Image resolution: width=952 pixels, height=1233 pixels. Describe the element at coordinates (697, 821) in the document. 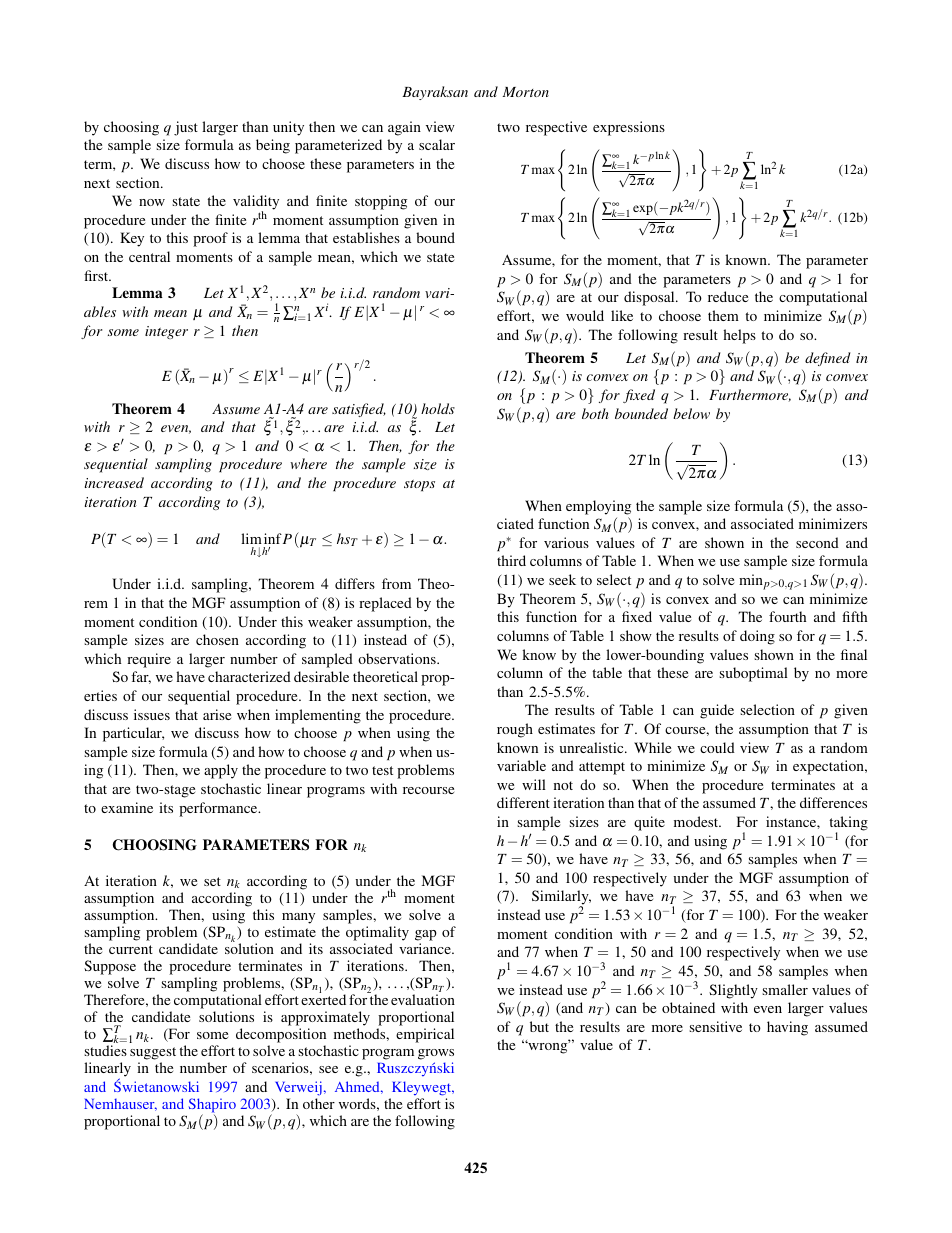

I see `modest` at that location.
